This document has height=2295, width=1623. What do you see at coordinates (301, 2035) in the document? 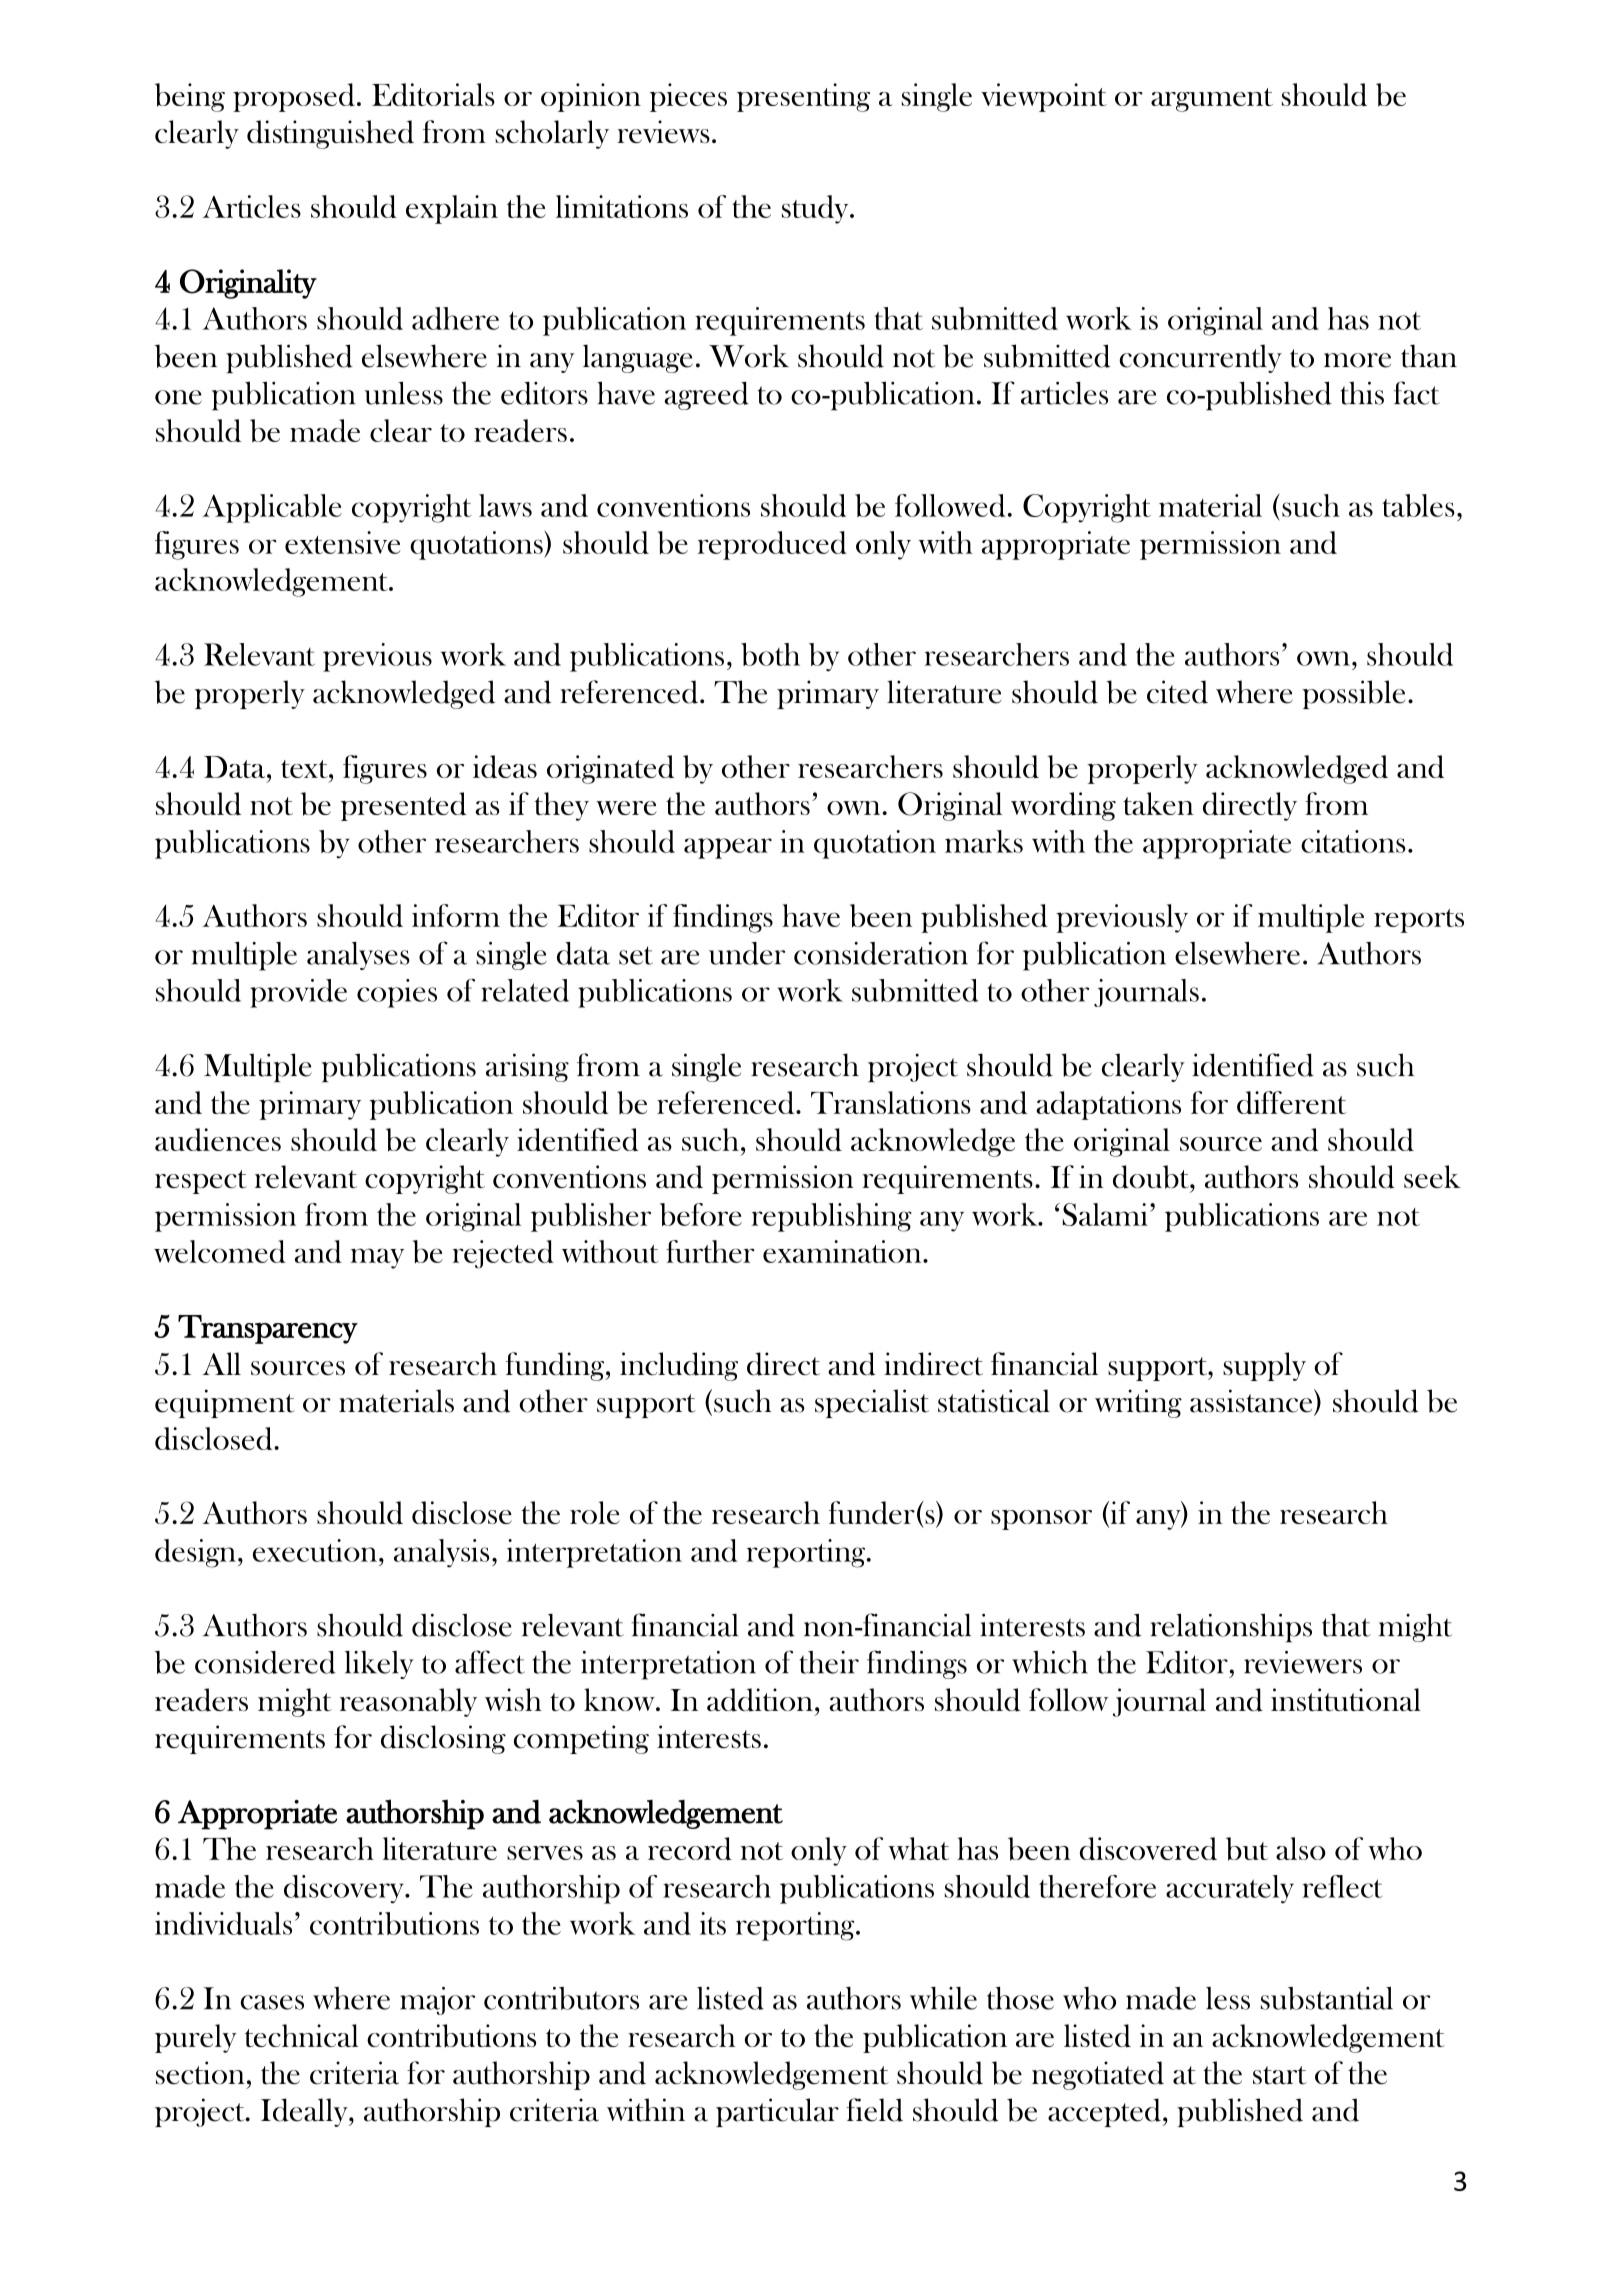
I see `technical` at bounding box center [301, 2035].
